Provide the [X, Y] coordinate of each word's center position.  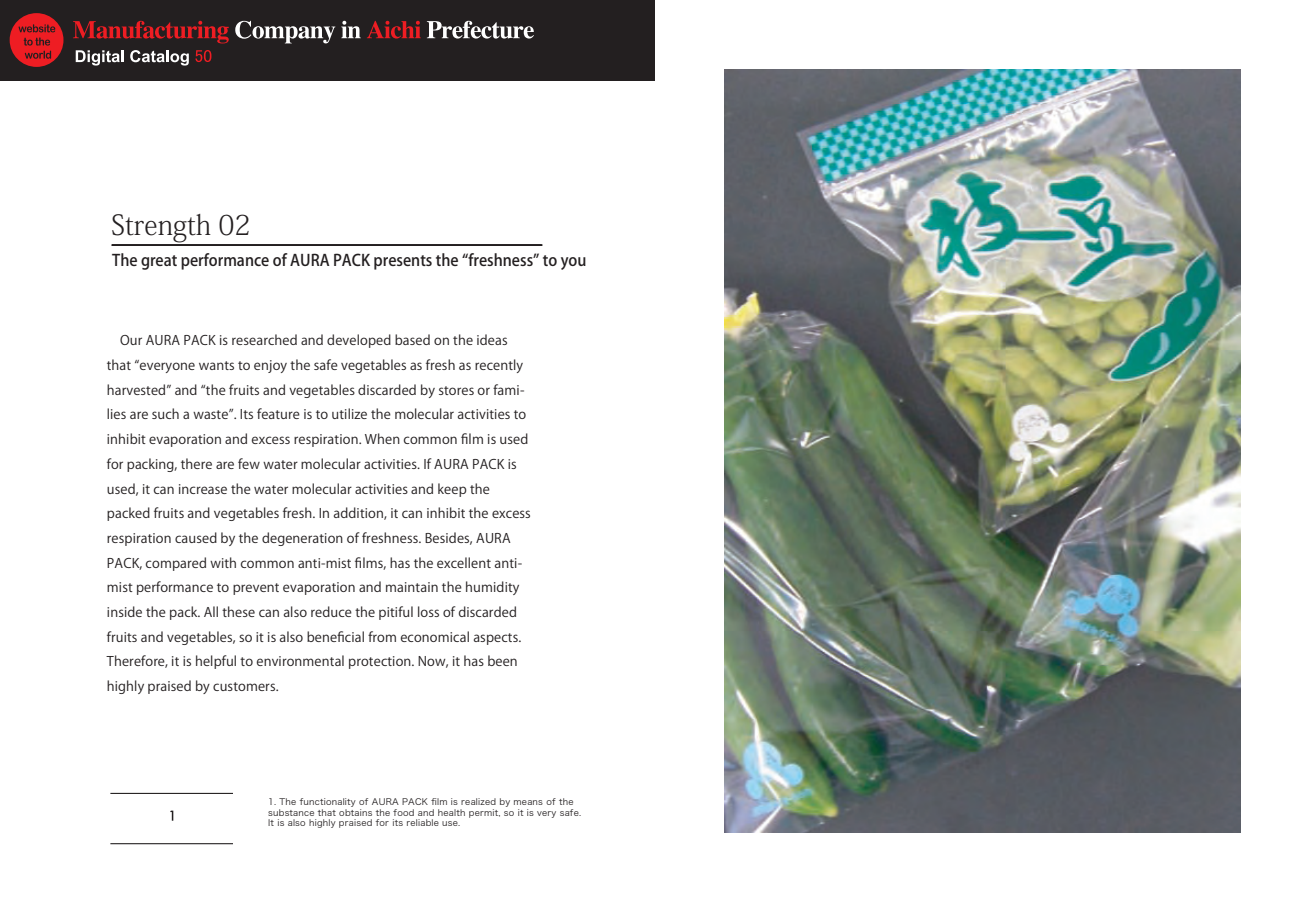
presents [403, 262]
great [159, 262]
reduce [331, 611]
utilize [349, 413]
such [165, 413]
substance [291, 812]
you [573, 263]
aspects [497, 639]
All [211, 611]
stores [456, 390]
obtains [355, 811]
